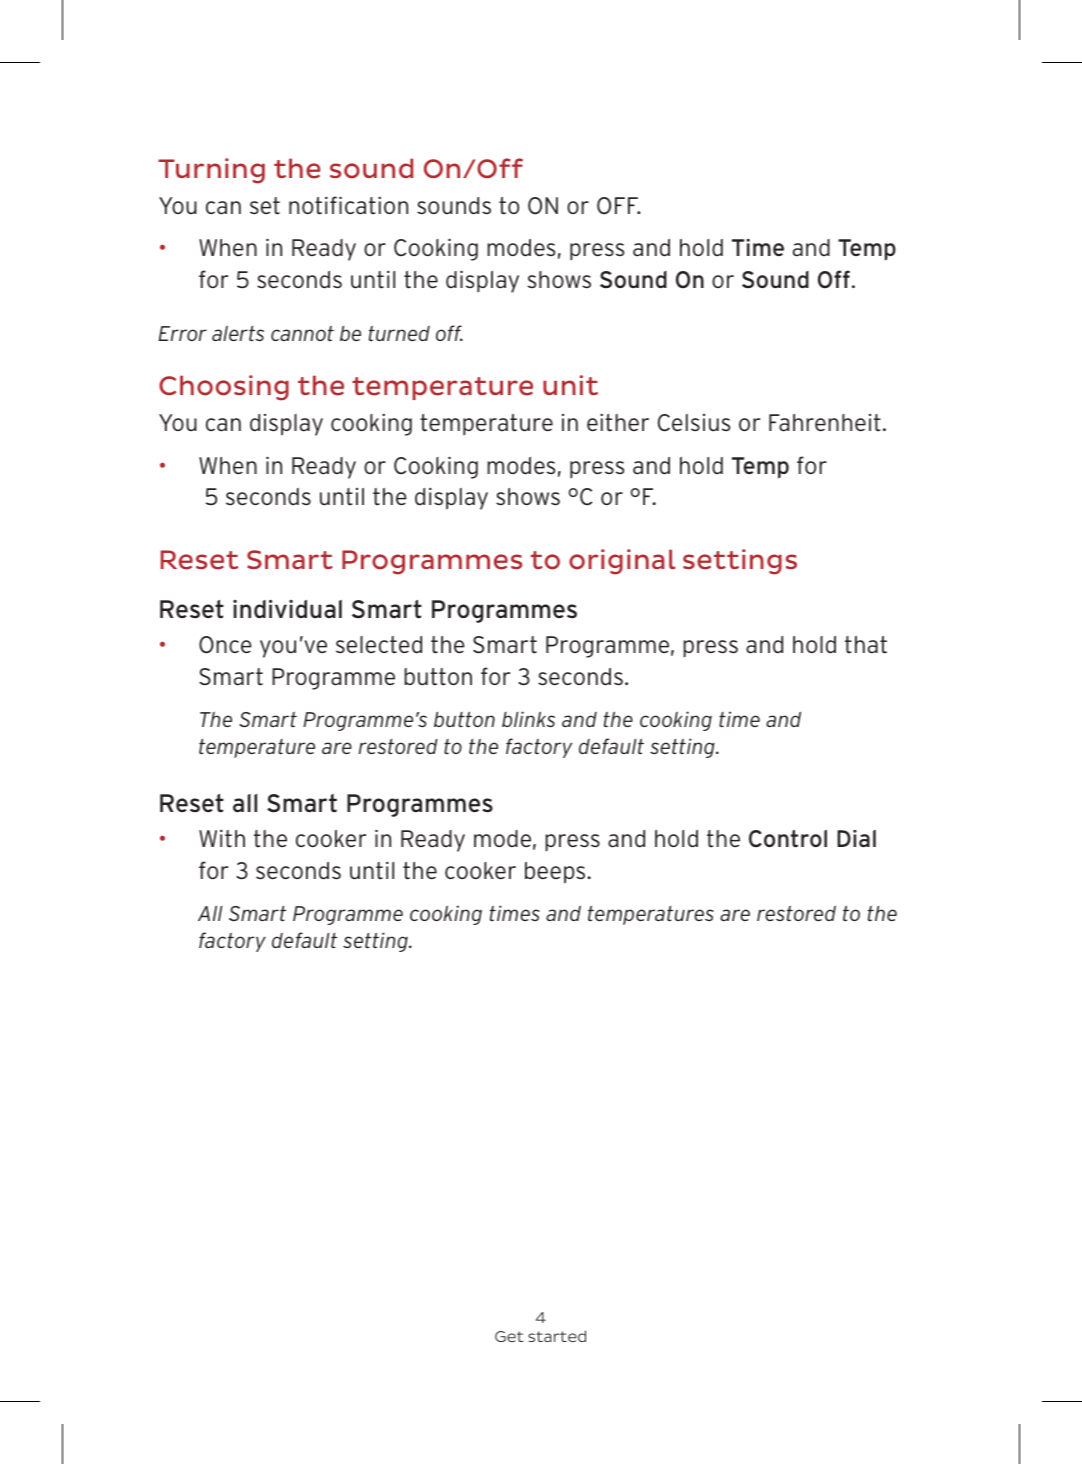  What do you see at coordinates (693, 423) in the screenshot?
I see `Celsius` at bounding box center [693, 423].
